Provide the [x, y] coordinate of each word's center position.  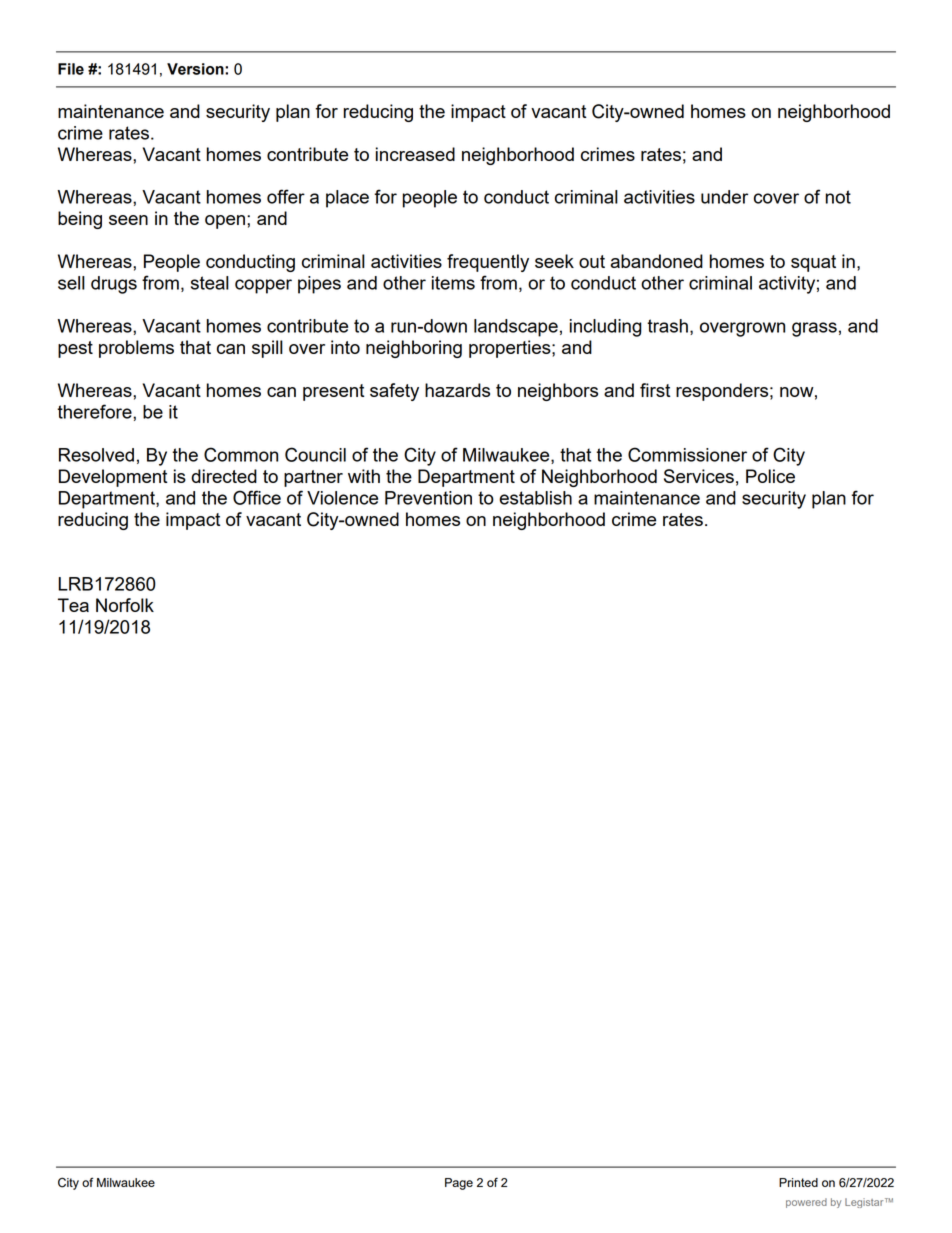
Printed [798, 1182]
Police [770, 476]
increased [415, 154]
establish [535, 498]
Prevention [428, 498]
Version [196, 69]
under [724, 197]
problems [136, 349]
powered [806, 1203]
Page [459, 1184]
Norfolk [125, 605]
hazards [457, 390]
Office [257, 497]
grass [814, 329]
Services [699, 476]
